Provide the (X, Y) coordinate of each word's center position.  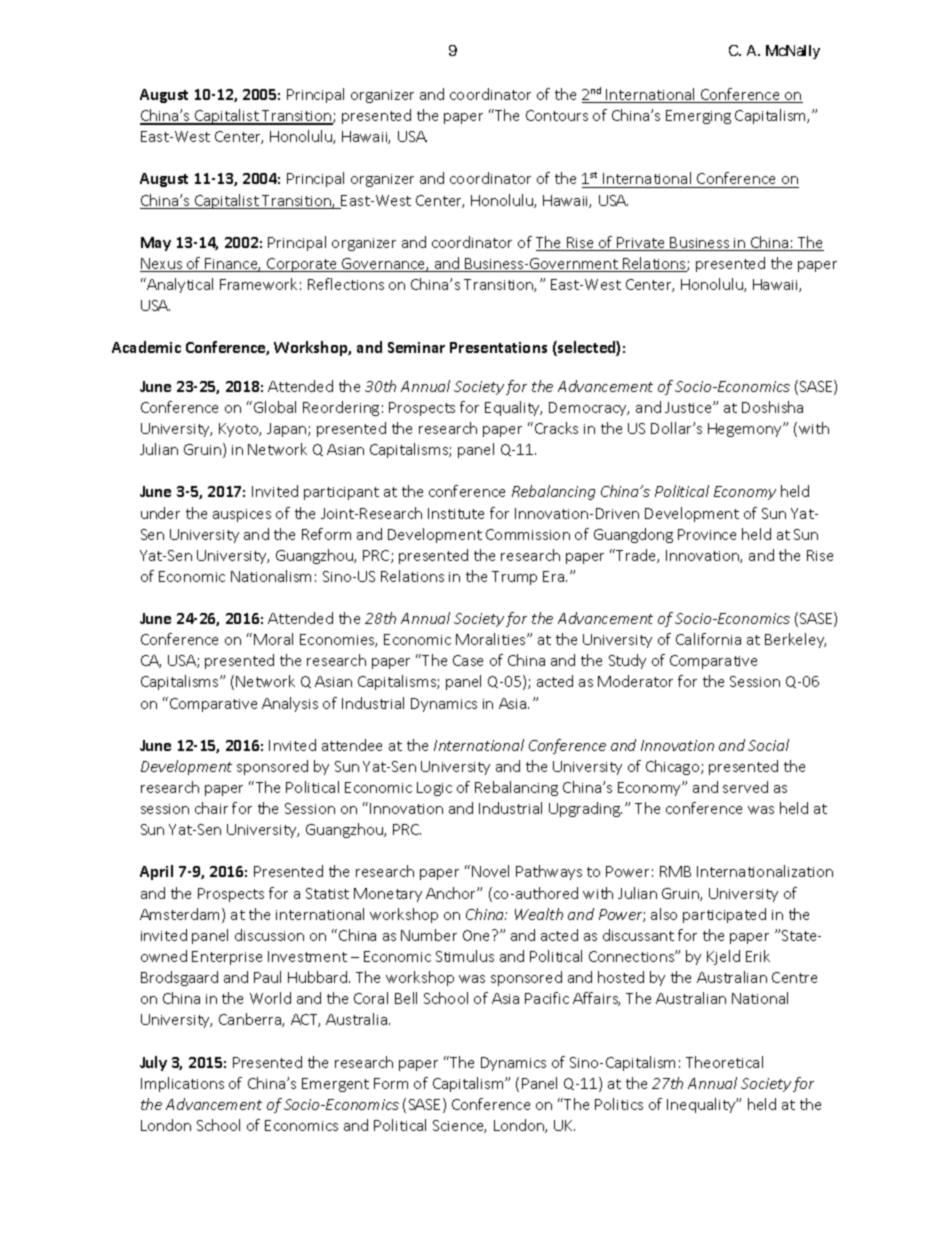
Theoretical (724, 1062)
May (156, 244)
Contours (557, 115)
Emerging (698, 117)
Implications (182, 1084)
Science (459, 1126)
